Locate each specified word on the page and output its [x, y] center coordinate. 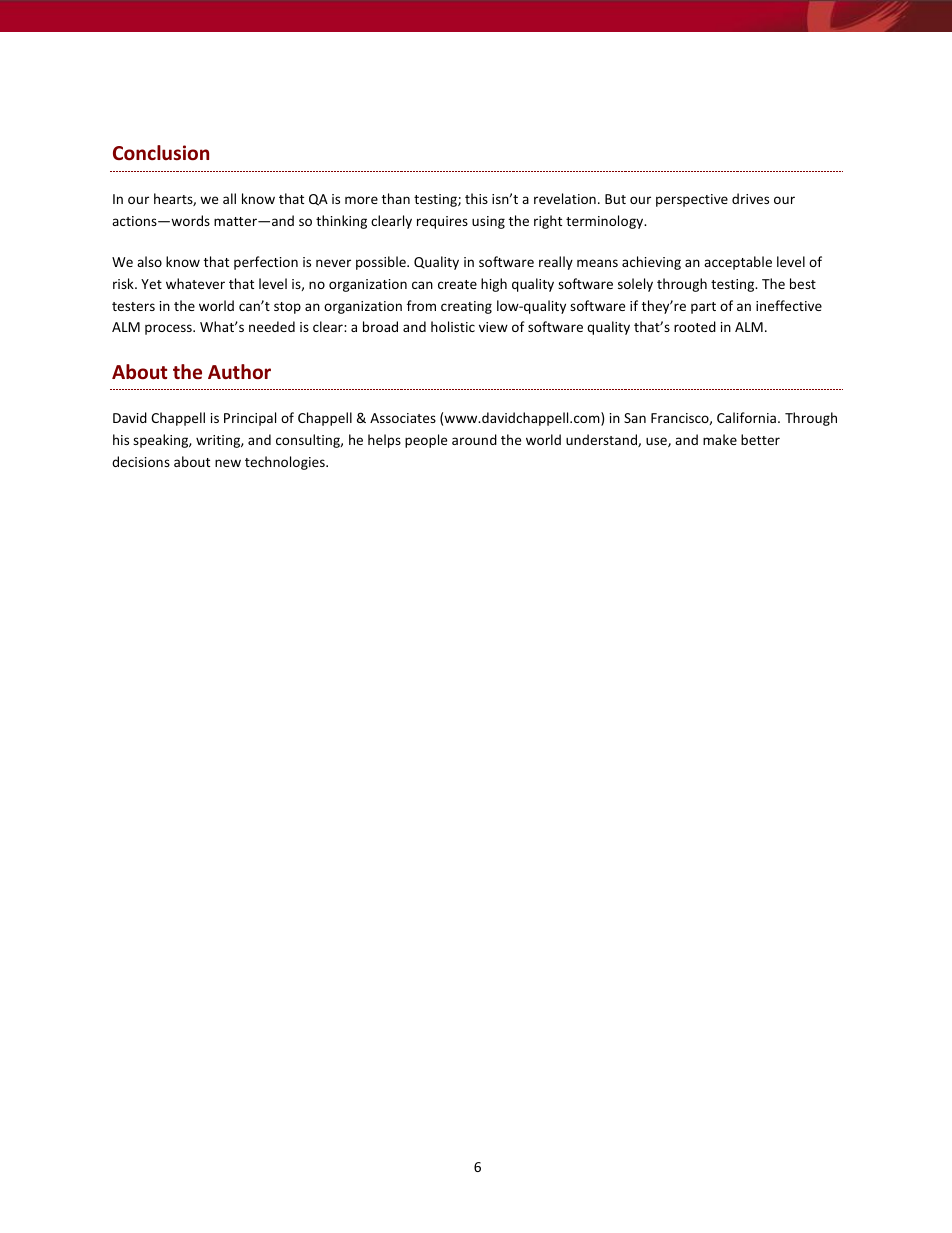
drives [750, 198]
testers [133, 306]
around [474, 439]
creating [466, 307]
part [703, 308]
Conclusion [161, 153]
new [228, 463]
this [476, 198]
